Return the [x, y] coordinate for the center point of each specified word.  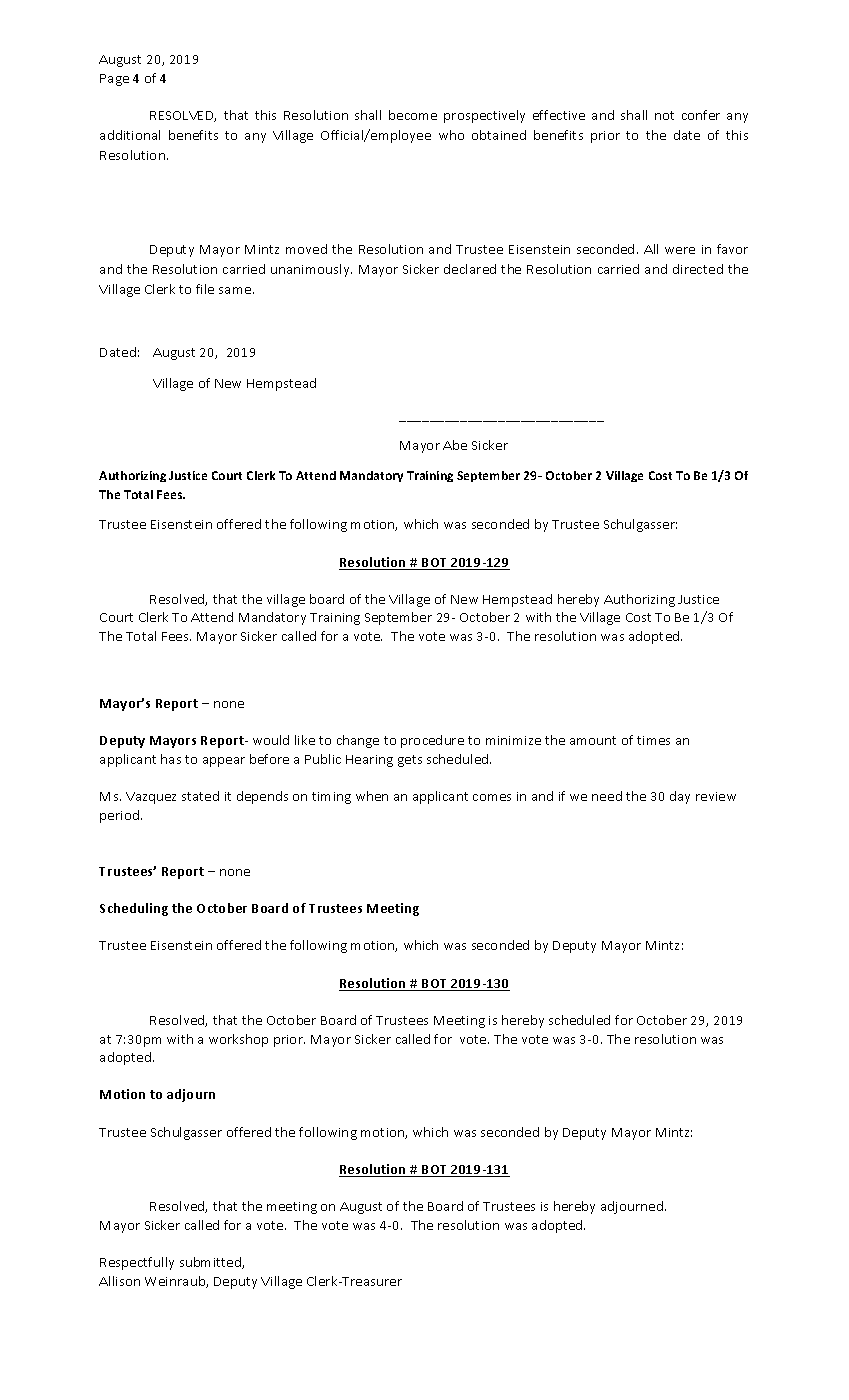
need [607, 796]
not [664, 115]
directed [698, 269]
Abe [455, 445]
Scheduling [134, 909]
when [372, 796]
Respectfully [137, 1263]
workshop [238, 1040]
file [205, 289]
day [680, 797]
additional [130, 135]
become [413, 115]
